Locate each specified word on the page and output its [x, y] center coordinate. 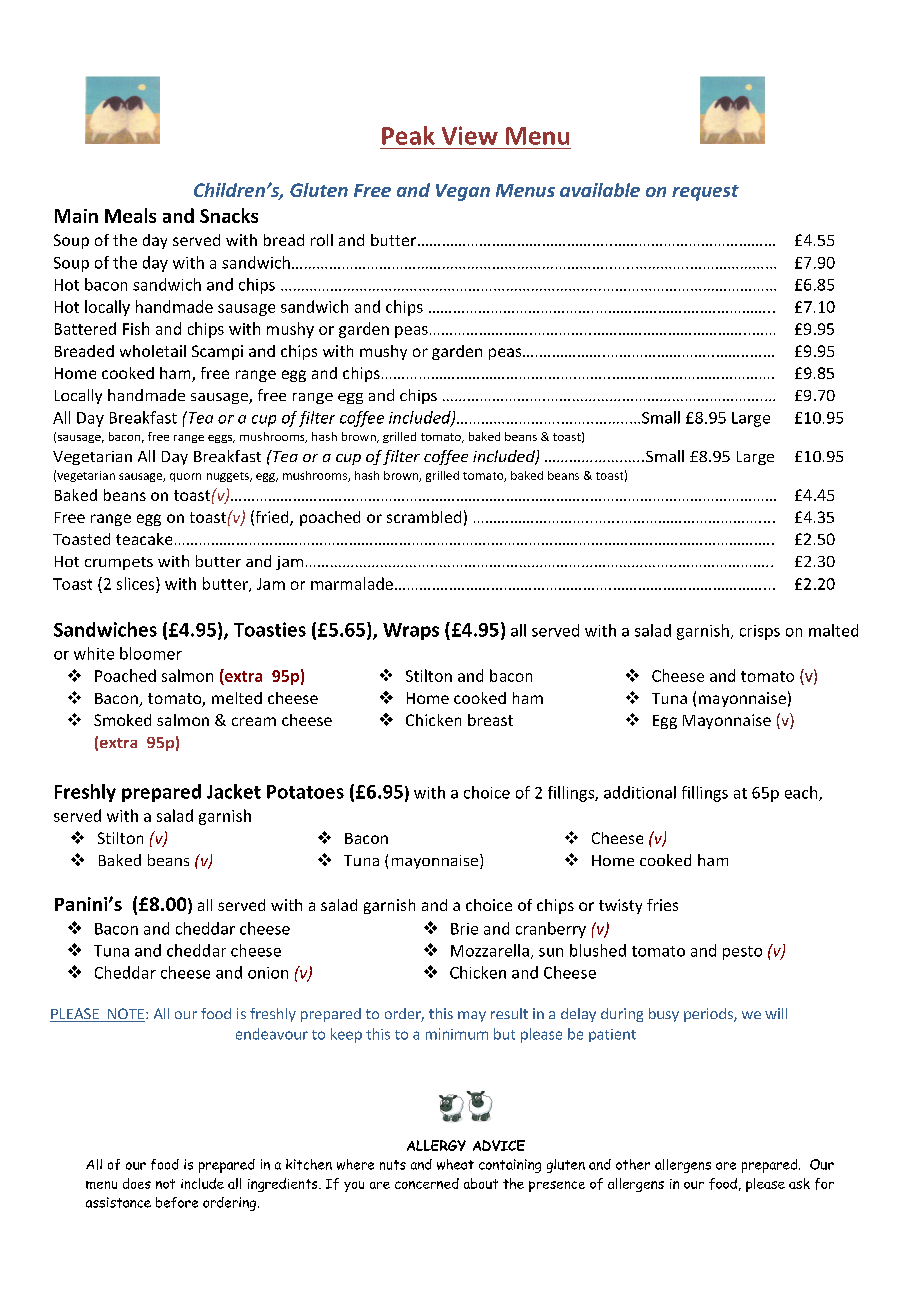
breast [490, 720]
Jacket [234, 791]
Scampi [217, 352]
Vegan [463, 192]
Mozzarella [490, 950]
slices [137, 583]
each [802, 793]
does [137, 1183]
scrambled [424, 517]
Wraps [411, 631]
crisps [760, 632]
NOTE [125, 1015]
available [600, 190]
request [705, 193]
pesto [742, 953]
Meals [130, 215]
